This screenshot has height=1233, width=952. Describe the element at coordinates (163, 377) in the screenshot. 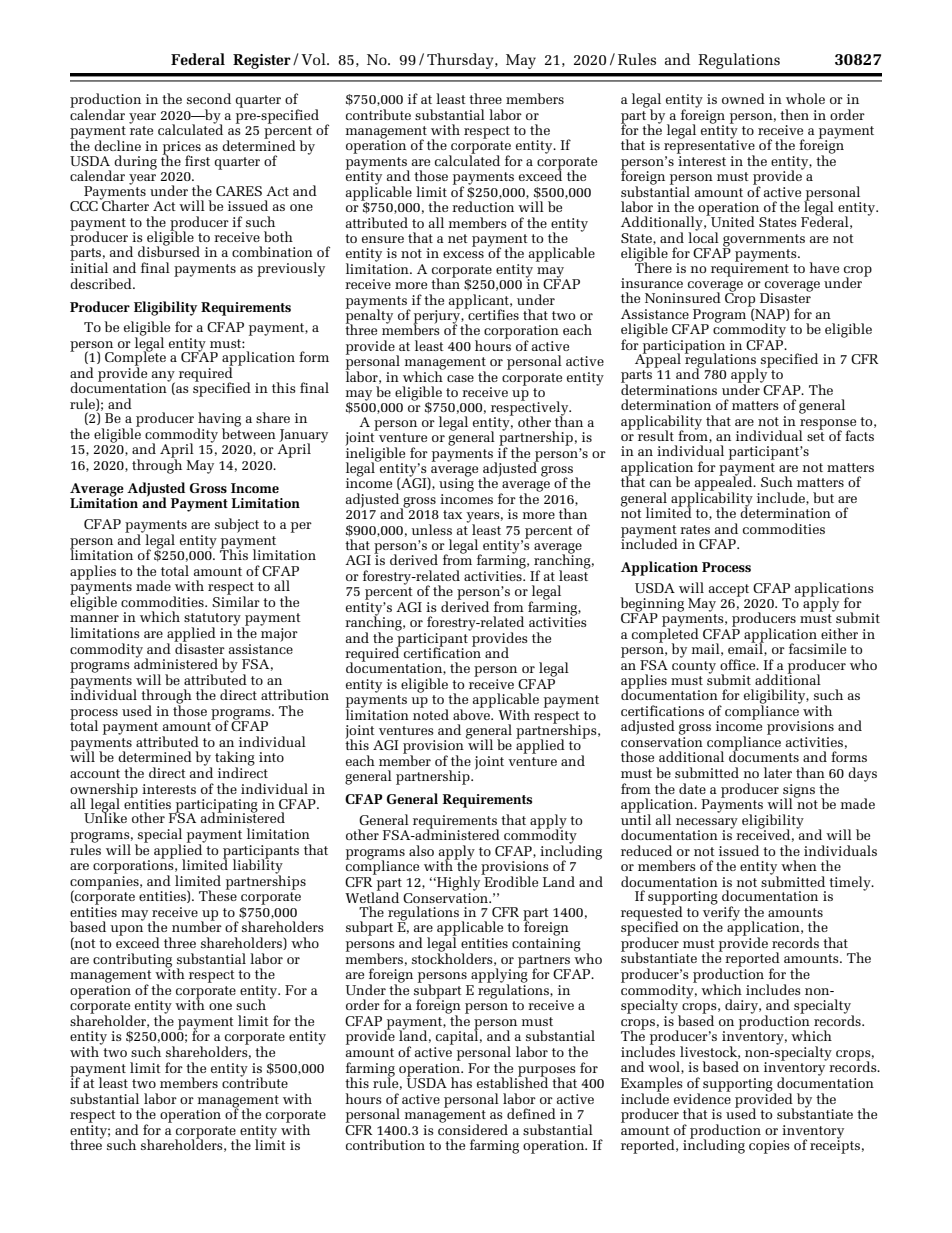

I see `any` at that location.
